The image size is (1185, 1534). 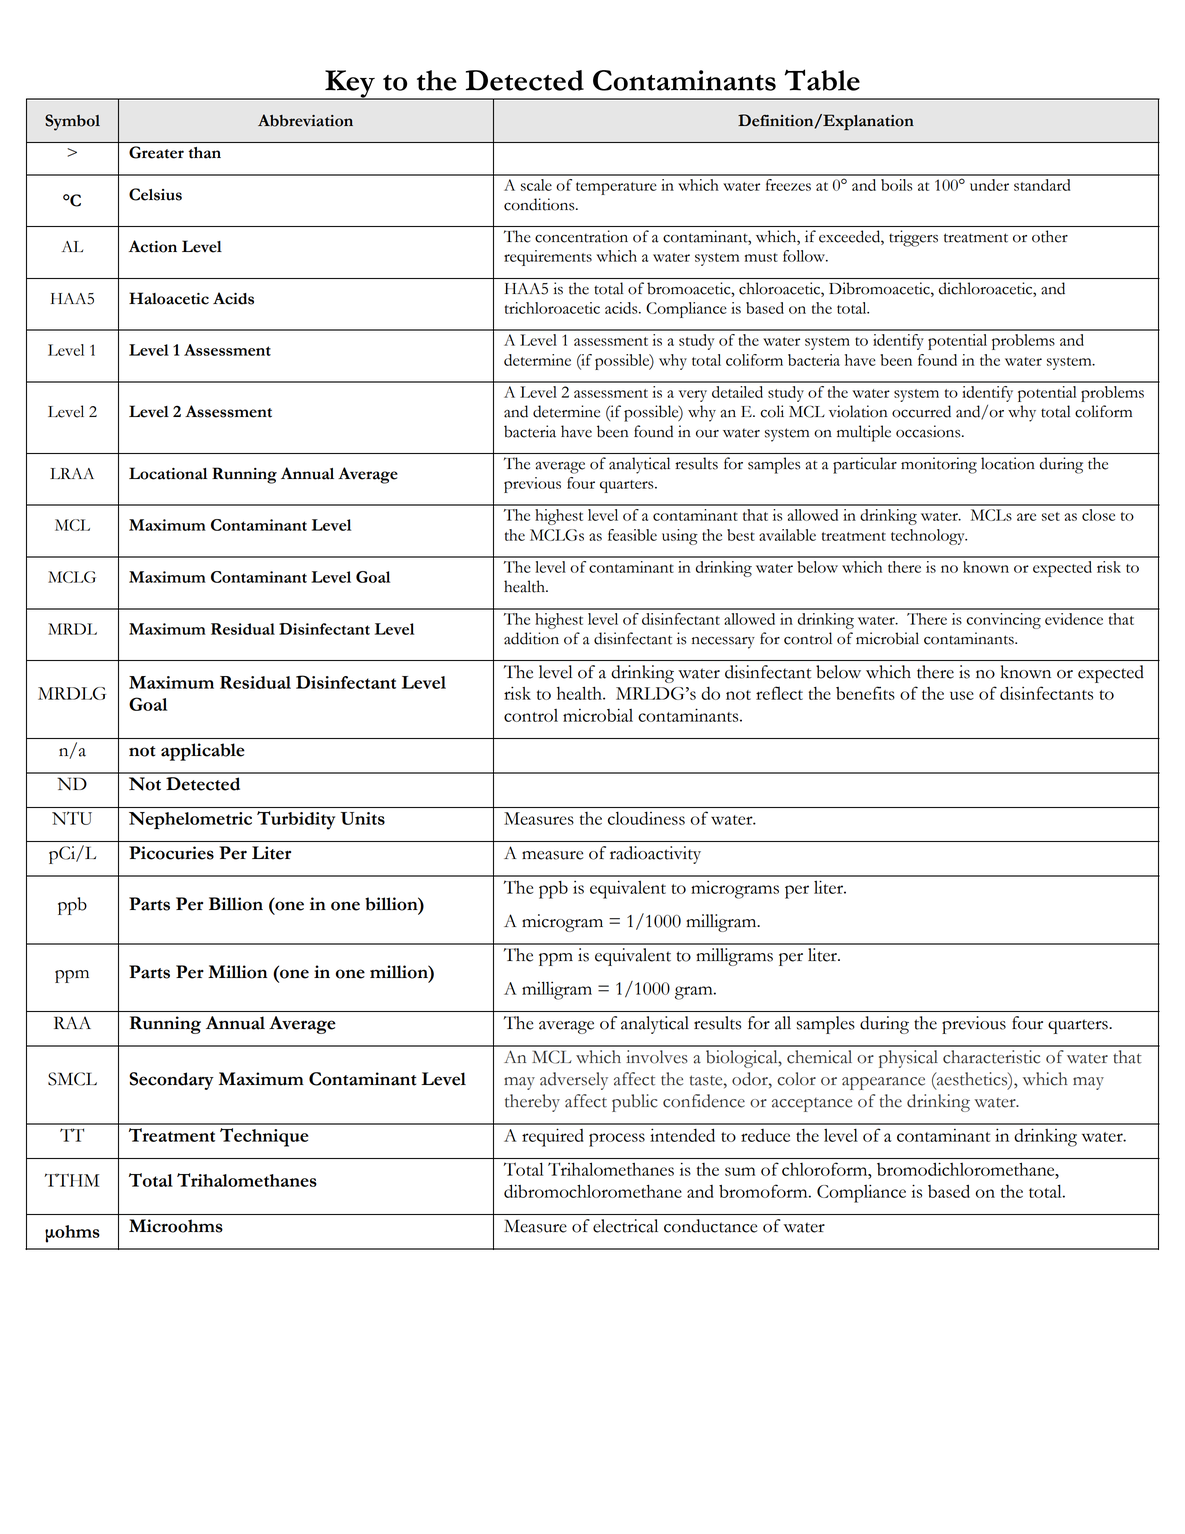 I want to click on appearance, so click(x=883, y=1083).
